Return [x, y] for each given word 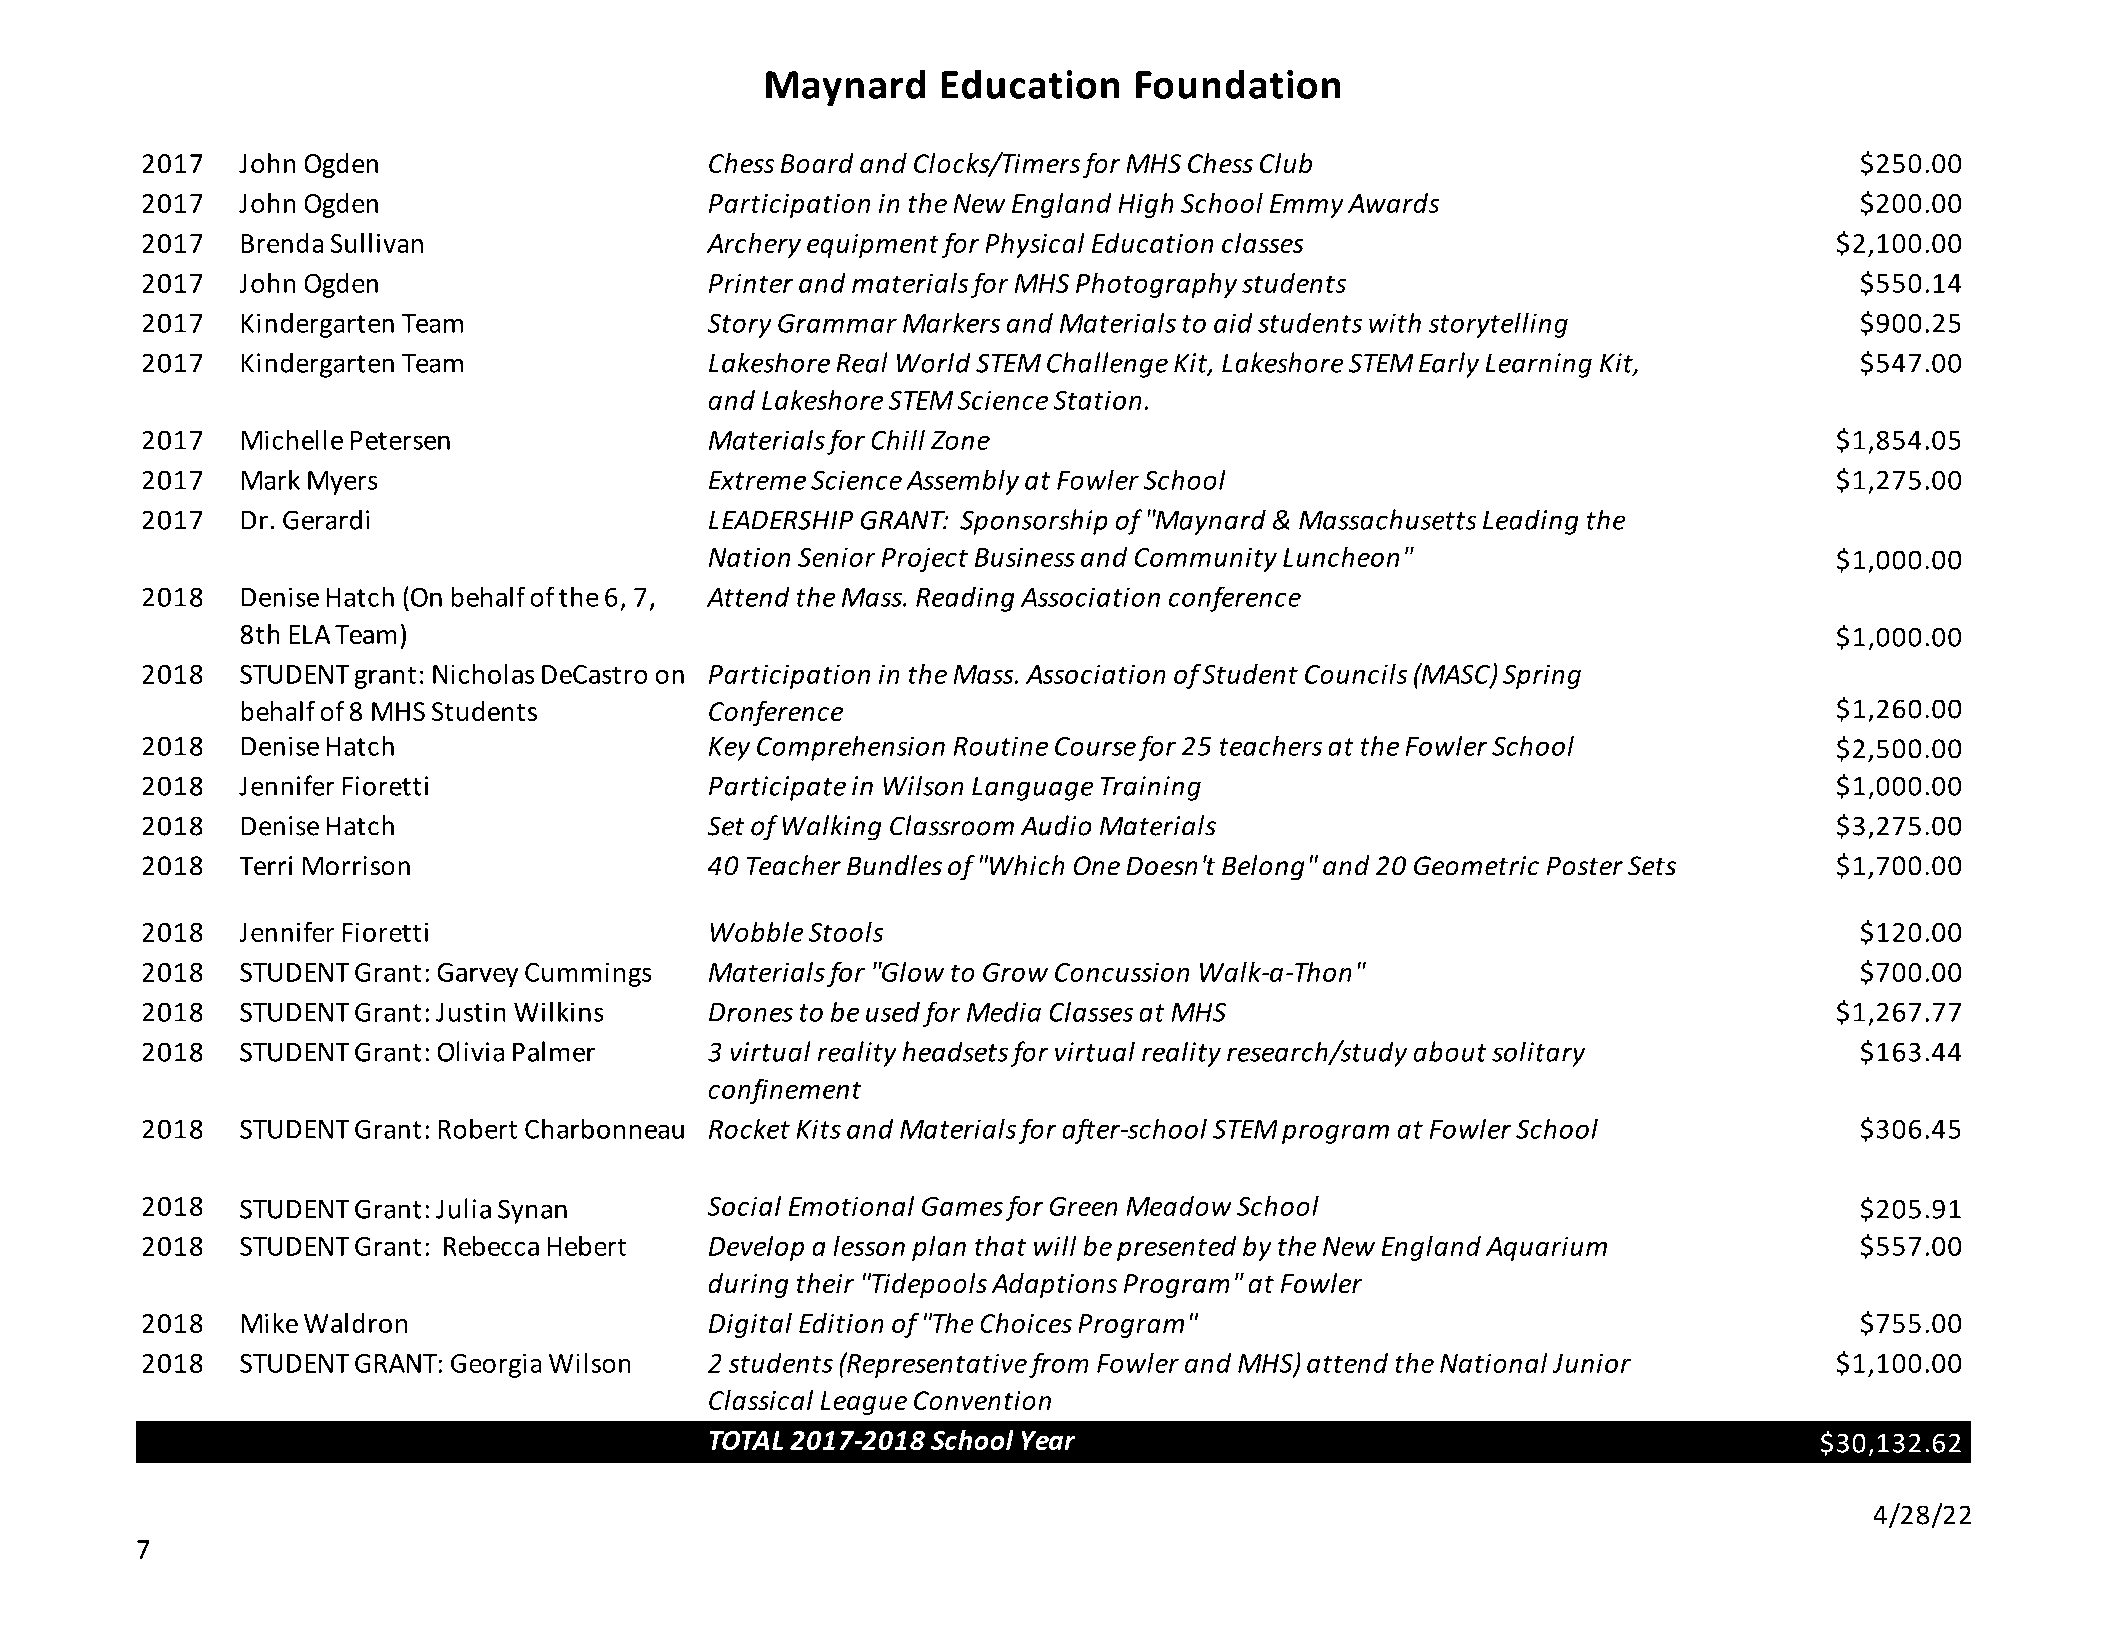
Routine [1000, 746]
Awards [1393, 203]
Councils [1356, 673]
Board [817, 163]
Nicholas [484, 673]
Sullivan [377, 243]
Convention [982, 1400]
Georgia [496, 1365]
